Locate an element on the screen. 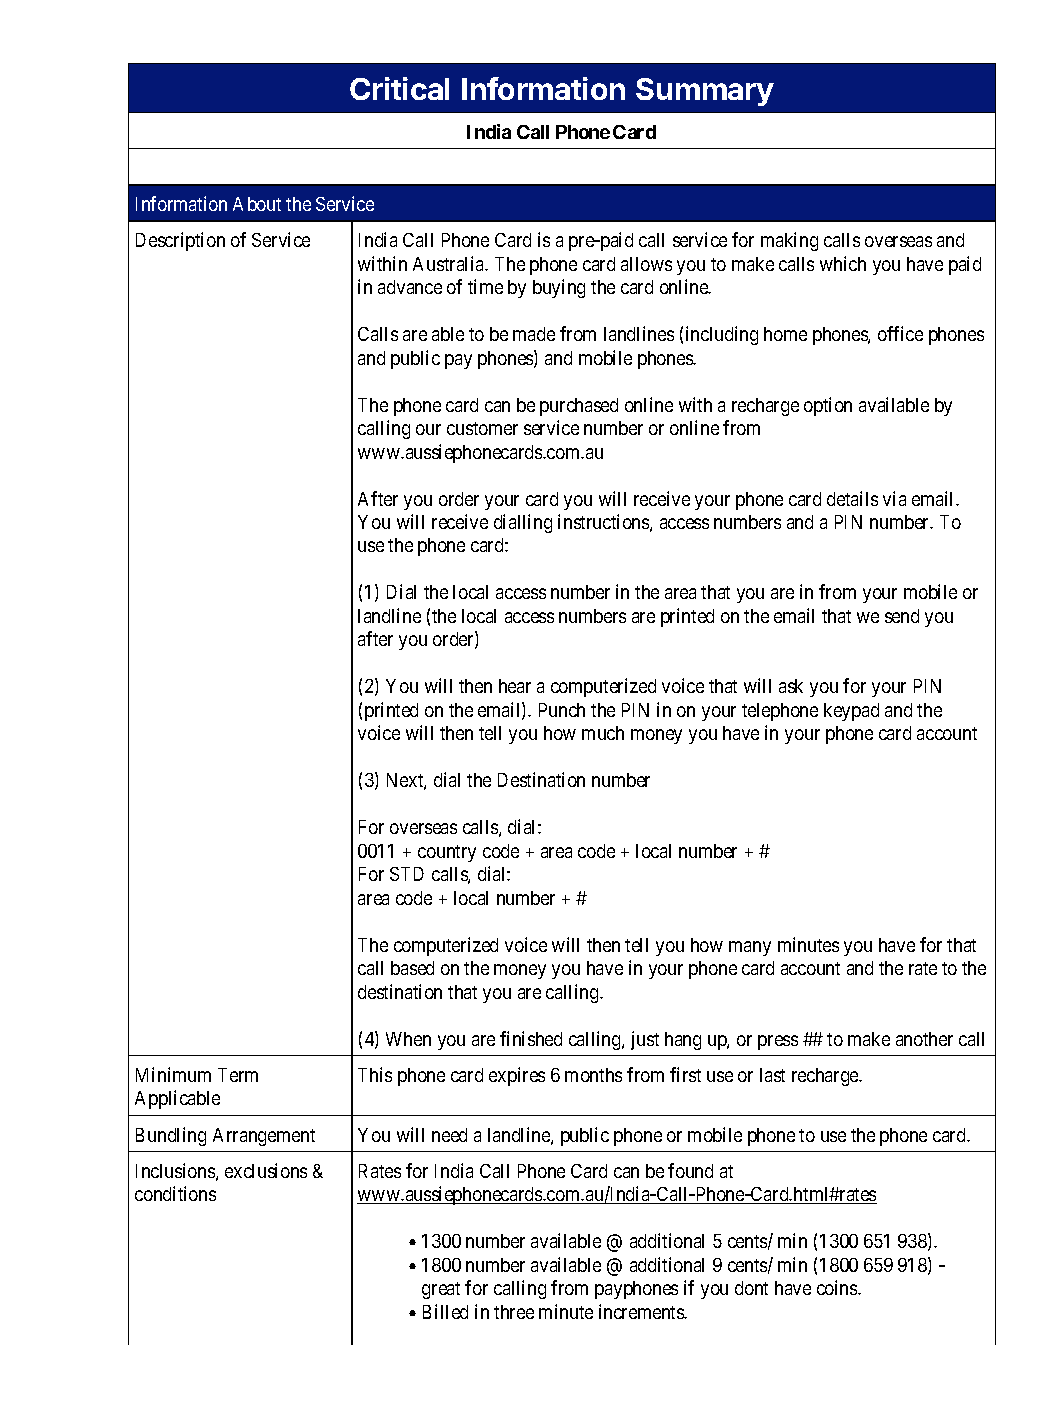 The image size is (1059, 1409). details is located at coordinates (852, 498).
